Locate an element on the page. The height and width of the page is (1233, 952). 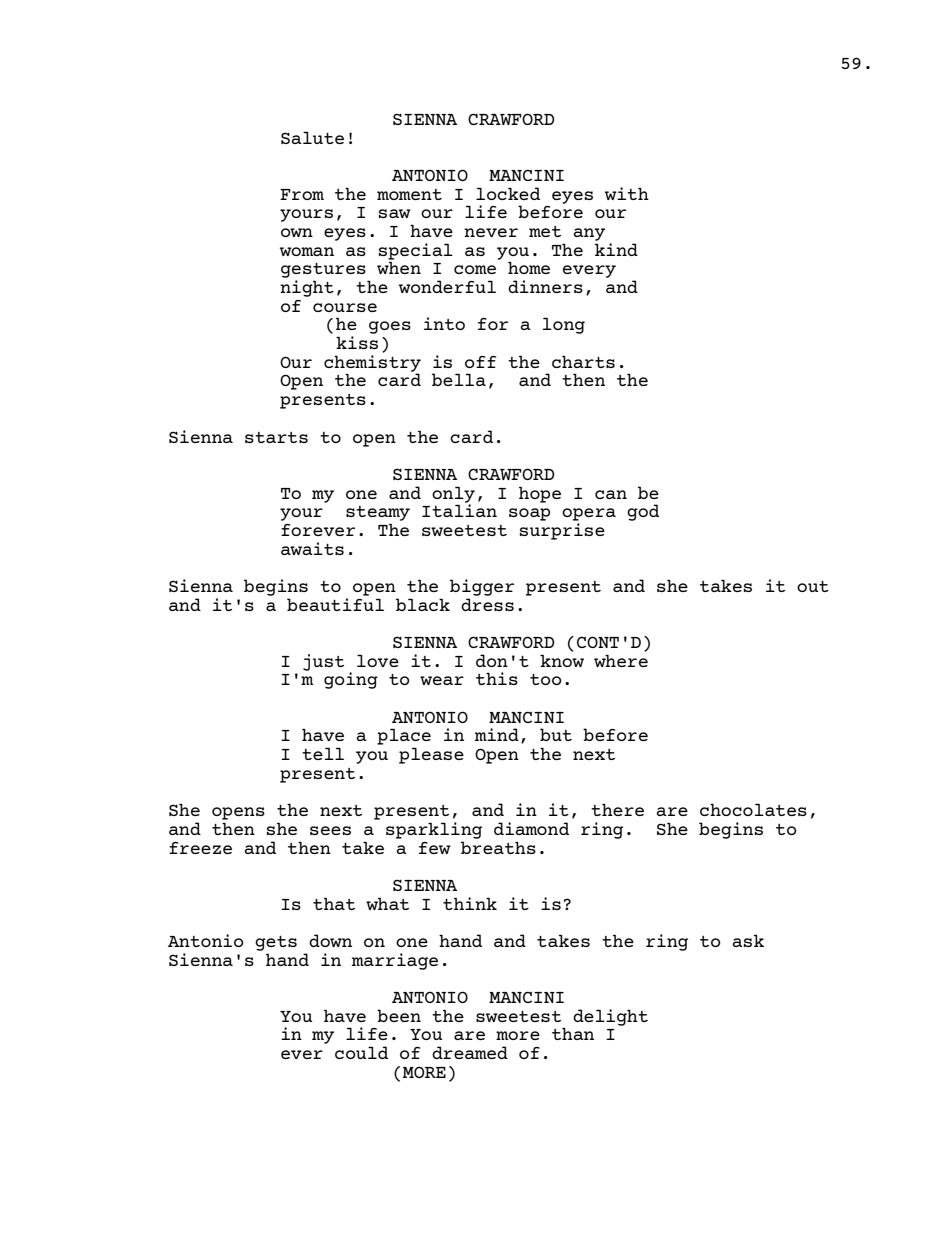
chocolates is located at coordinates (753, 809).
